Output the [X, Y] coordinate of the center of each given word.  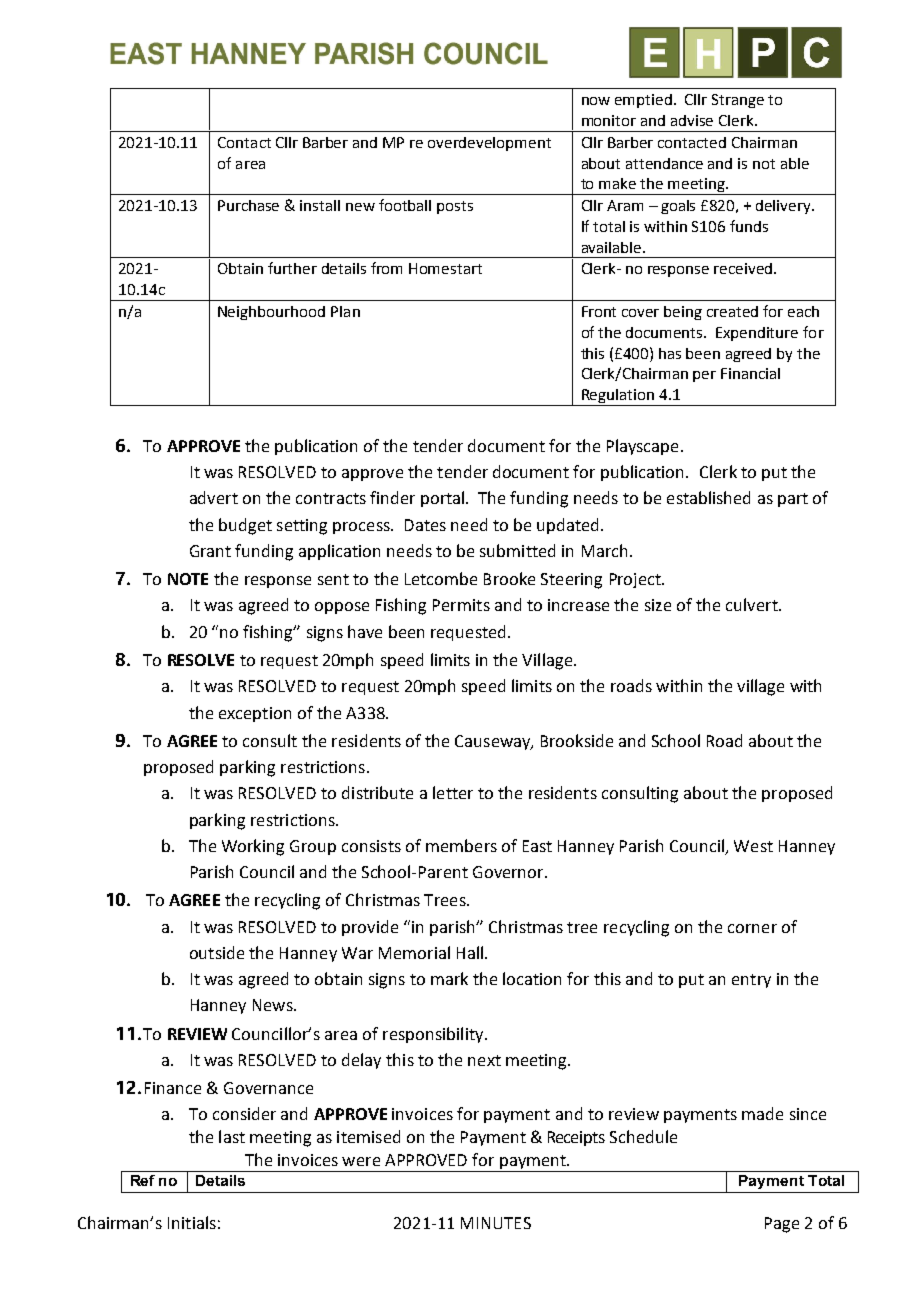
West [753, 846]
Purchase [248, 205]
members [461, 845]
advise [692, 120]
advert [214, 497]
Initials [192, 1222]
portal [444, 499]
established [708, 497]
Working [253, 847]
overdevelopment [489, 144]
